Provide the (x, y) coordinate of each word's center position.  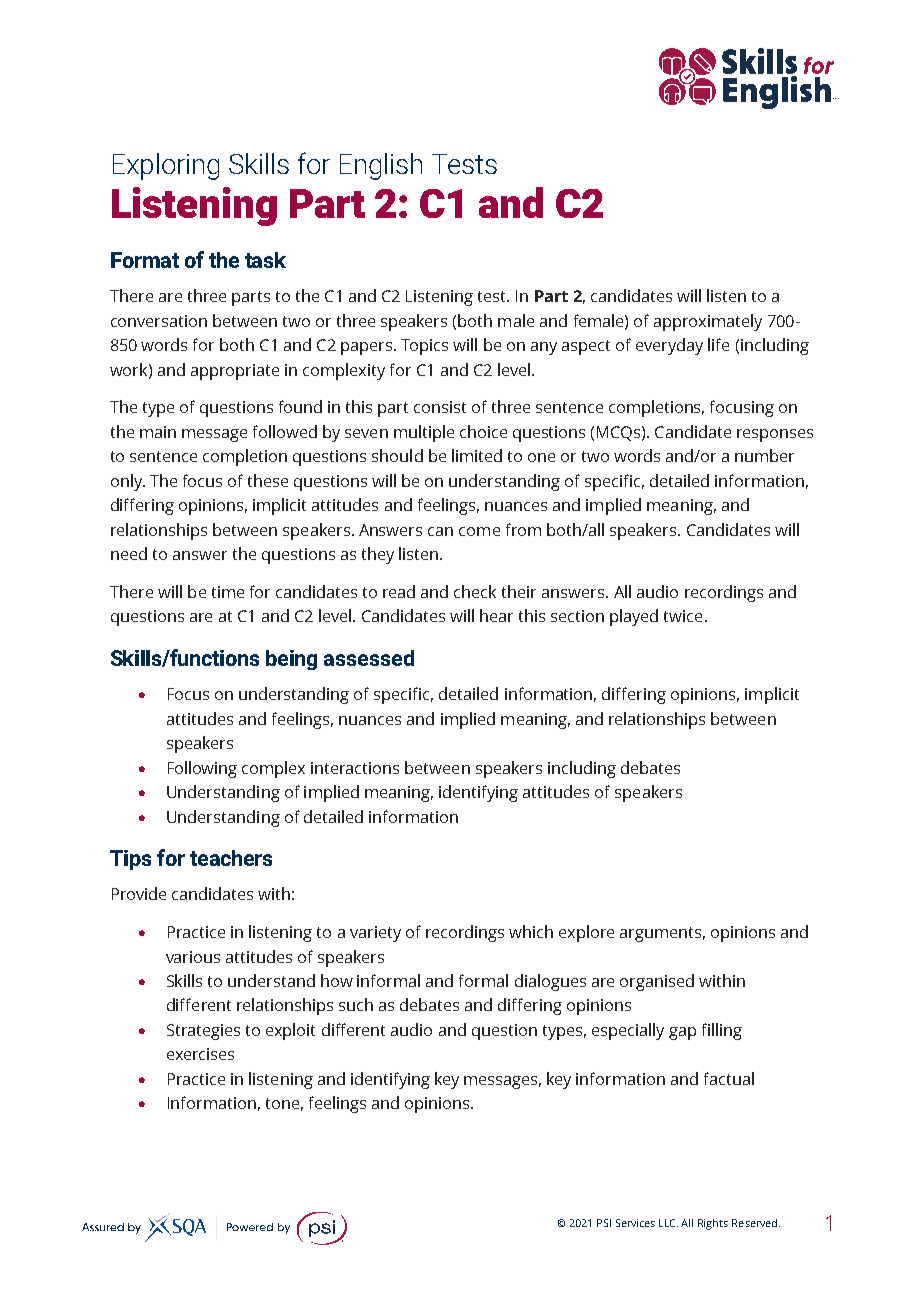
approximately (708, 322)
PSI (604, 1223)
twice (683, 616)
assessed (369, 658)
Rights (713, 1224)
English (381, 166)
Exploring (166, 166)
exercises (200, 1054)
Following (202, 769)
